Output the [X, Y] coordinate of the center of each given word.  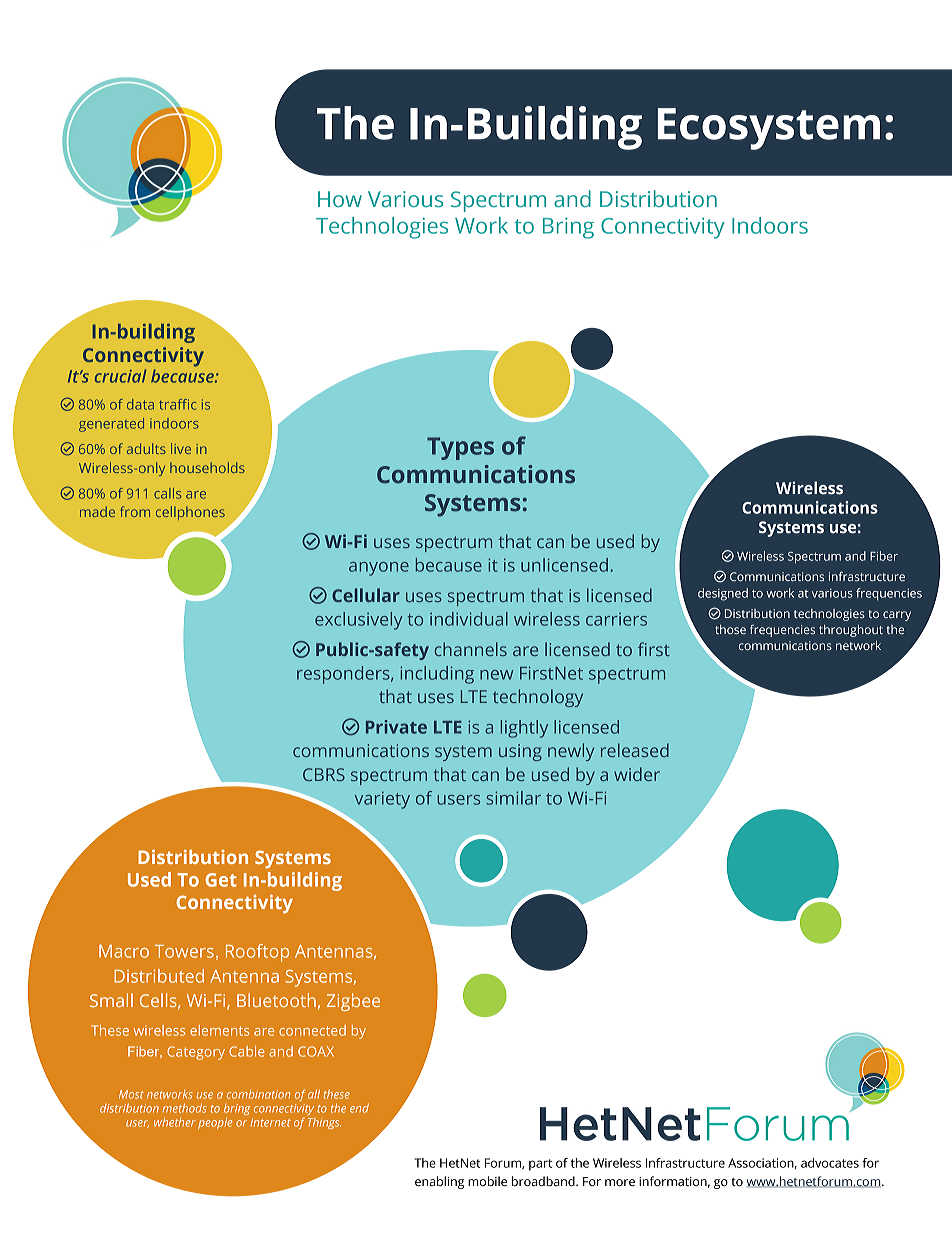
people [215, 1123]
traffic [177, 404]
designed [723, 594]
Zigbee [353, 1002]
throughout [851, 631]
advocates [830, 1163]
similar [513, 798]
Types [460, 448]
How [340, 199]
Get [221, 880]
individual [469, 619]
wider [637, 774]
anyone [379, 569]
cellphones [190, 513]
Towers [184, 951]
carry [897, 616]
